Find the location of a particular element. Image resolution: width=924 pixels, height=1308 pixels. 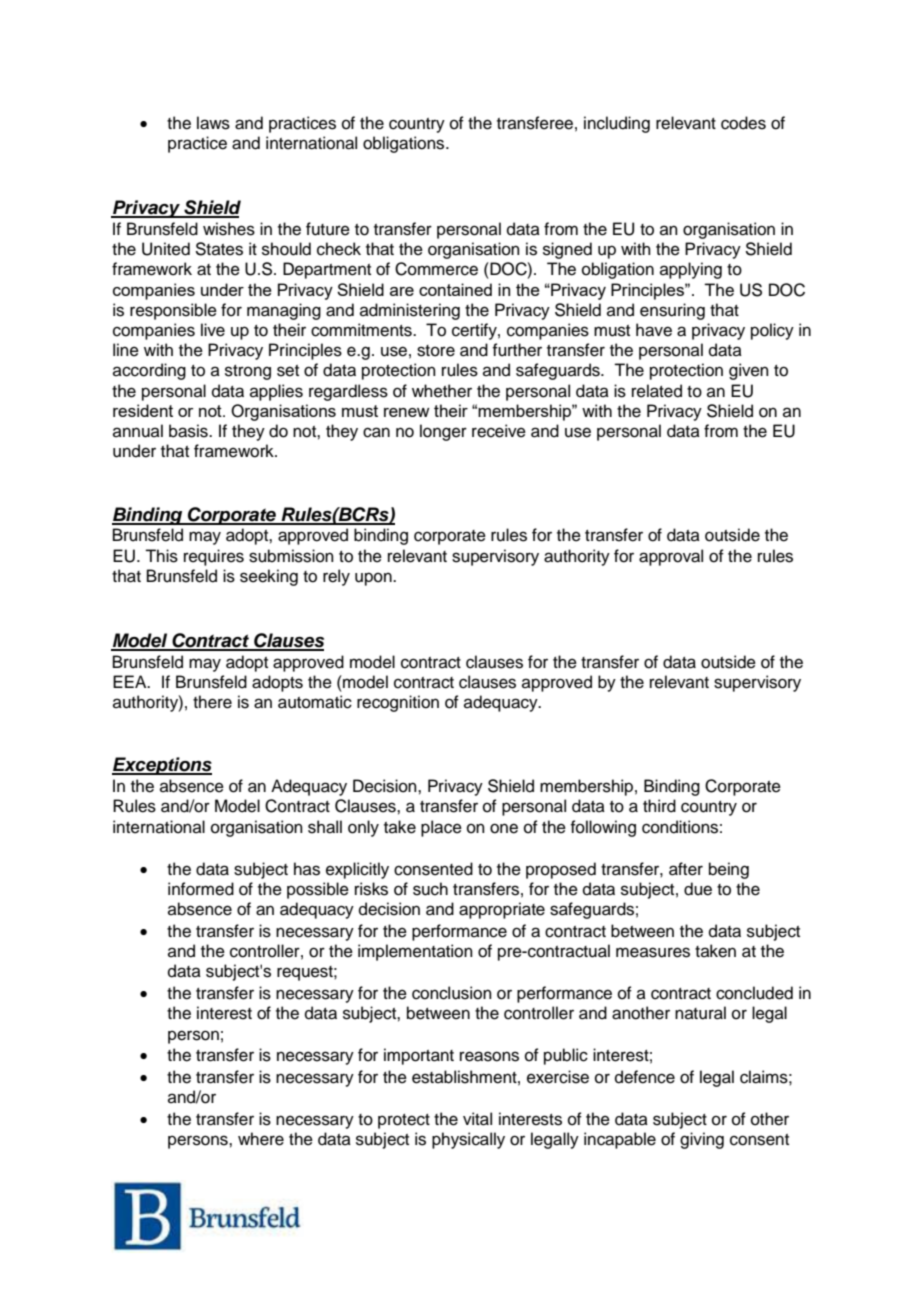

laws is located at coordinates (213, 123).
